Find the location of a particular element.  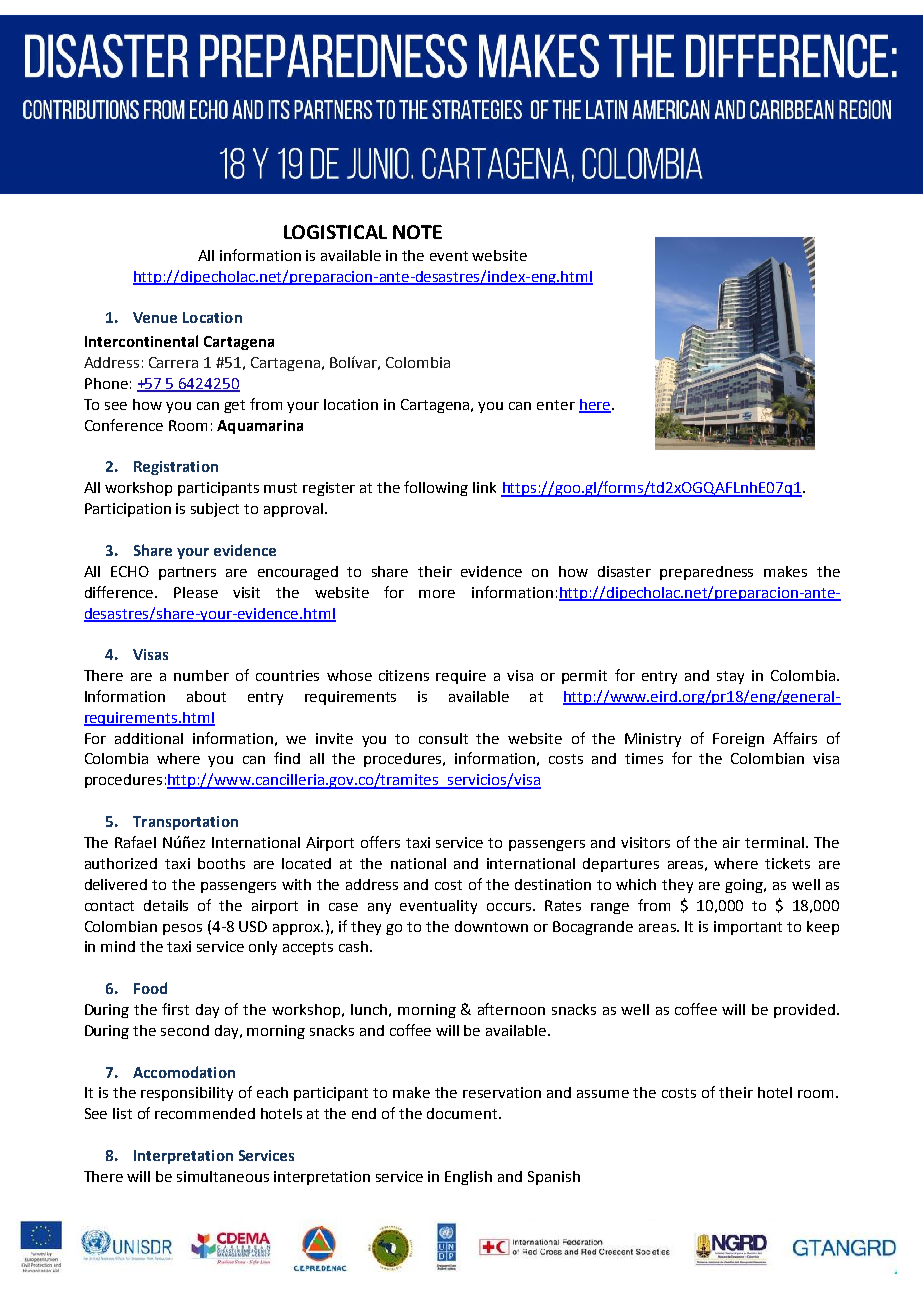

Foreign is located at coordinates (738, 740).
